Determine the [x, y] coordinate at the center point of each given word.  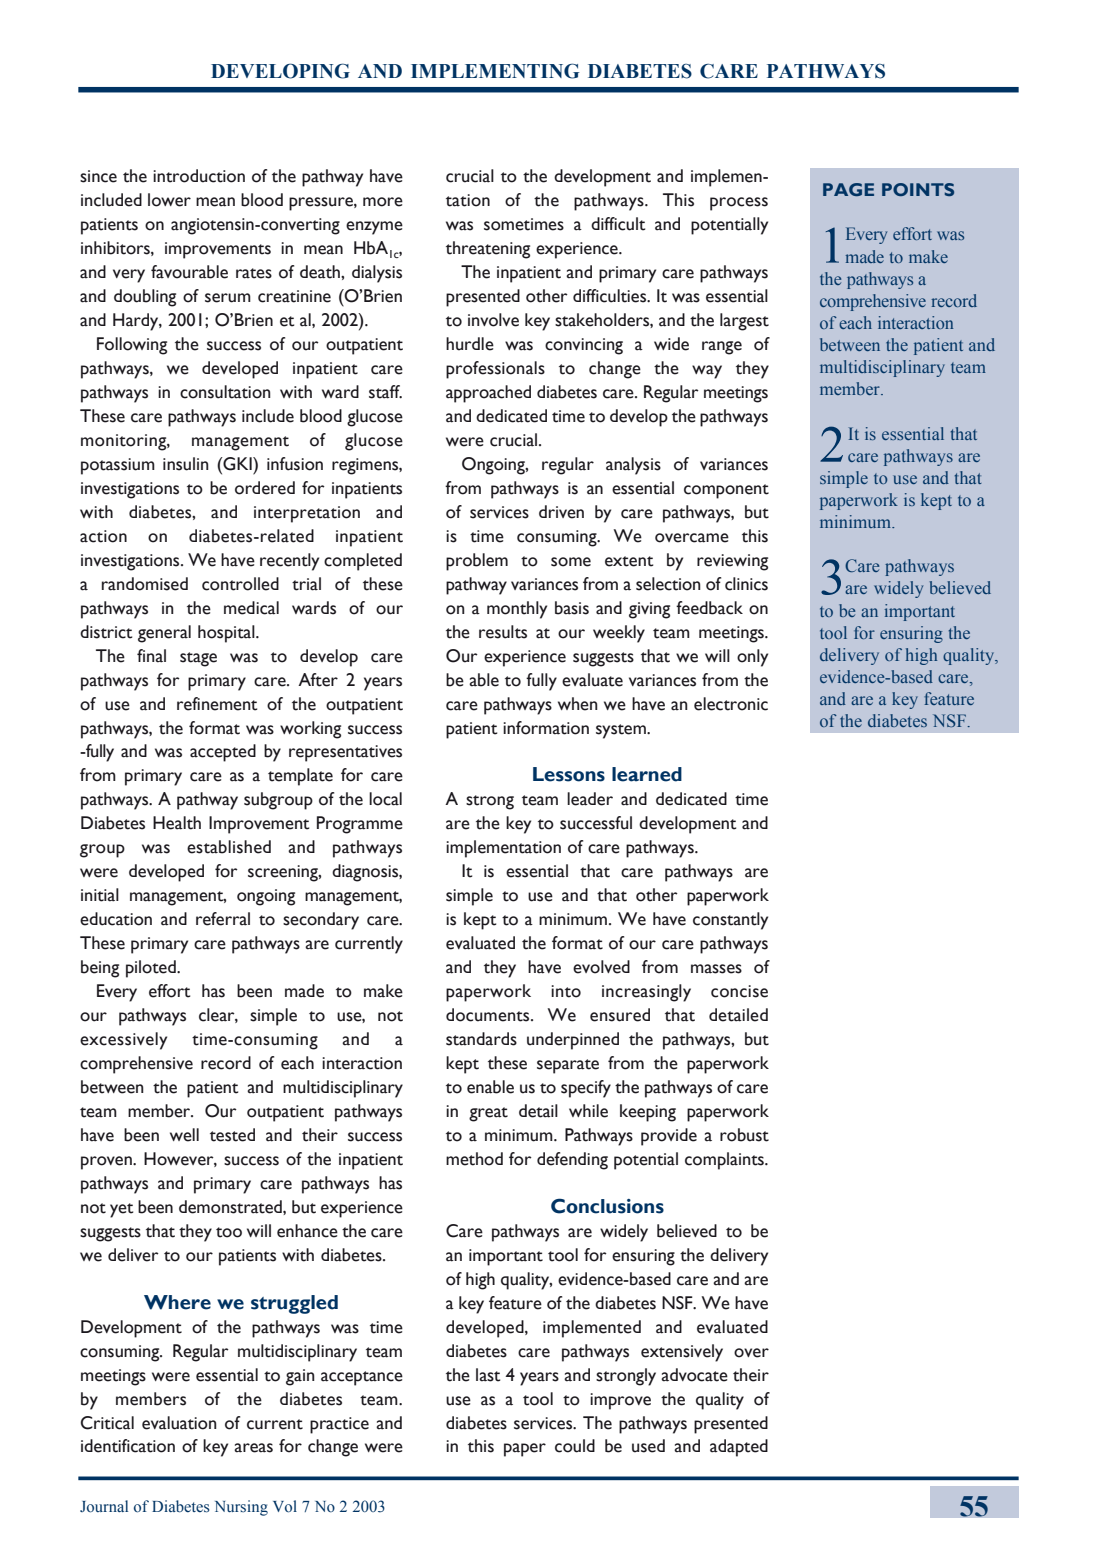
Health [177, 823]
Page [848, 189]
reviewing [732, 562]
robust [744, 1135]
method [474, 1159]
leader [590, 799]
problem [477, 562]
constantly [730, 921]
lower [169, 200]
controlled [240, 584]
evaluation [179, 1423]
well [184, 1135]
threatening [488, 250]
